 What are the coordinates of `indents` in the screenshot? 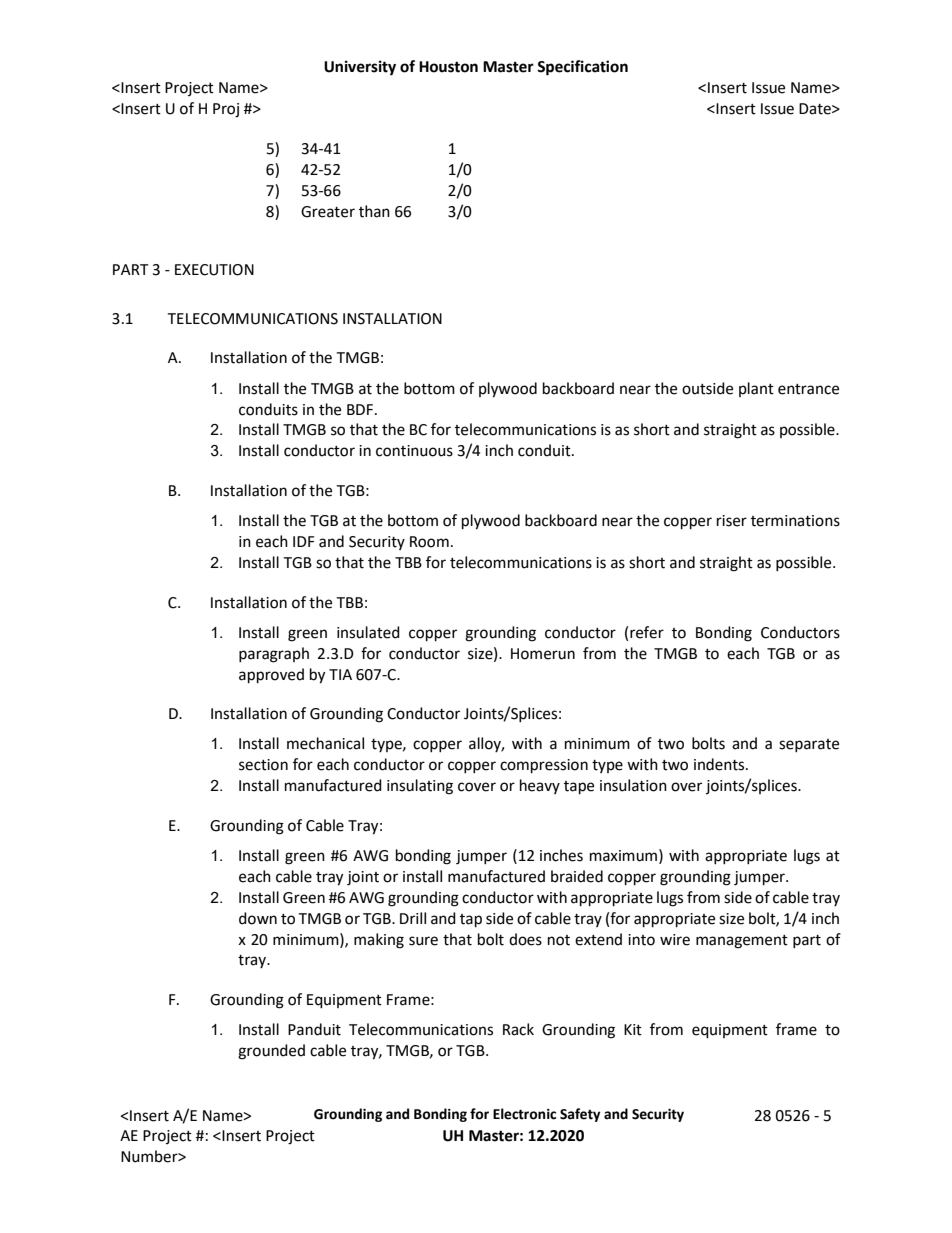 It's located at (720, 764).
